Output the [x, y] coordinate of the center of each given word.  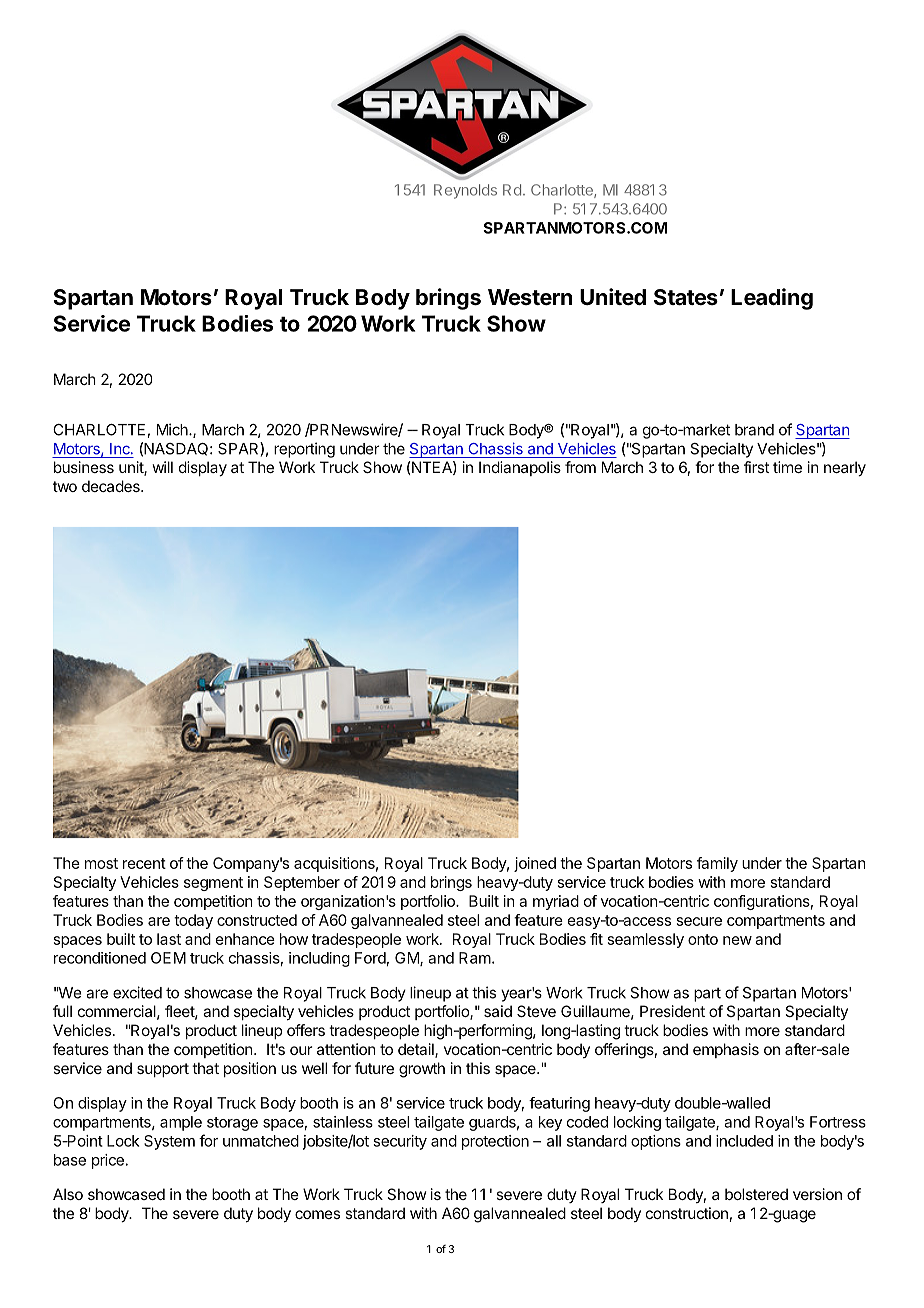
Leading [772, 299]
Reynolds [465, 191]
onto [703, 939]
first [756, 467]
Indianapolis [520, 468]
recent [144, 863]
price [108, 1161]
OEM [168, 958]
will [162, 467]
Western [530, 297]
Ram [475, 958]
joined [535, 864]
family [717, 864]
